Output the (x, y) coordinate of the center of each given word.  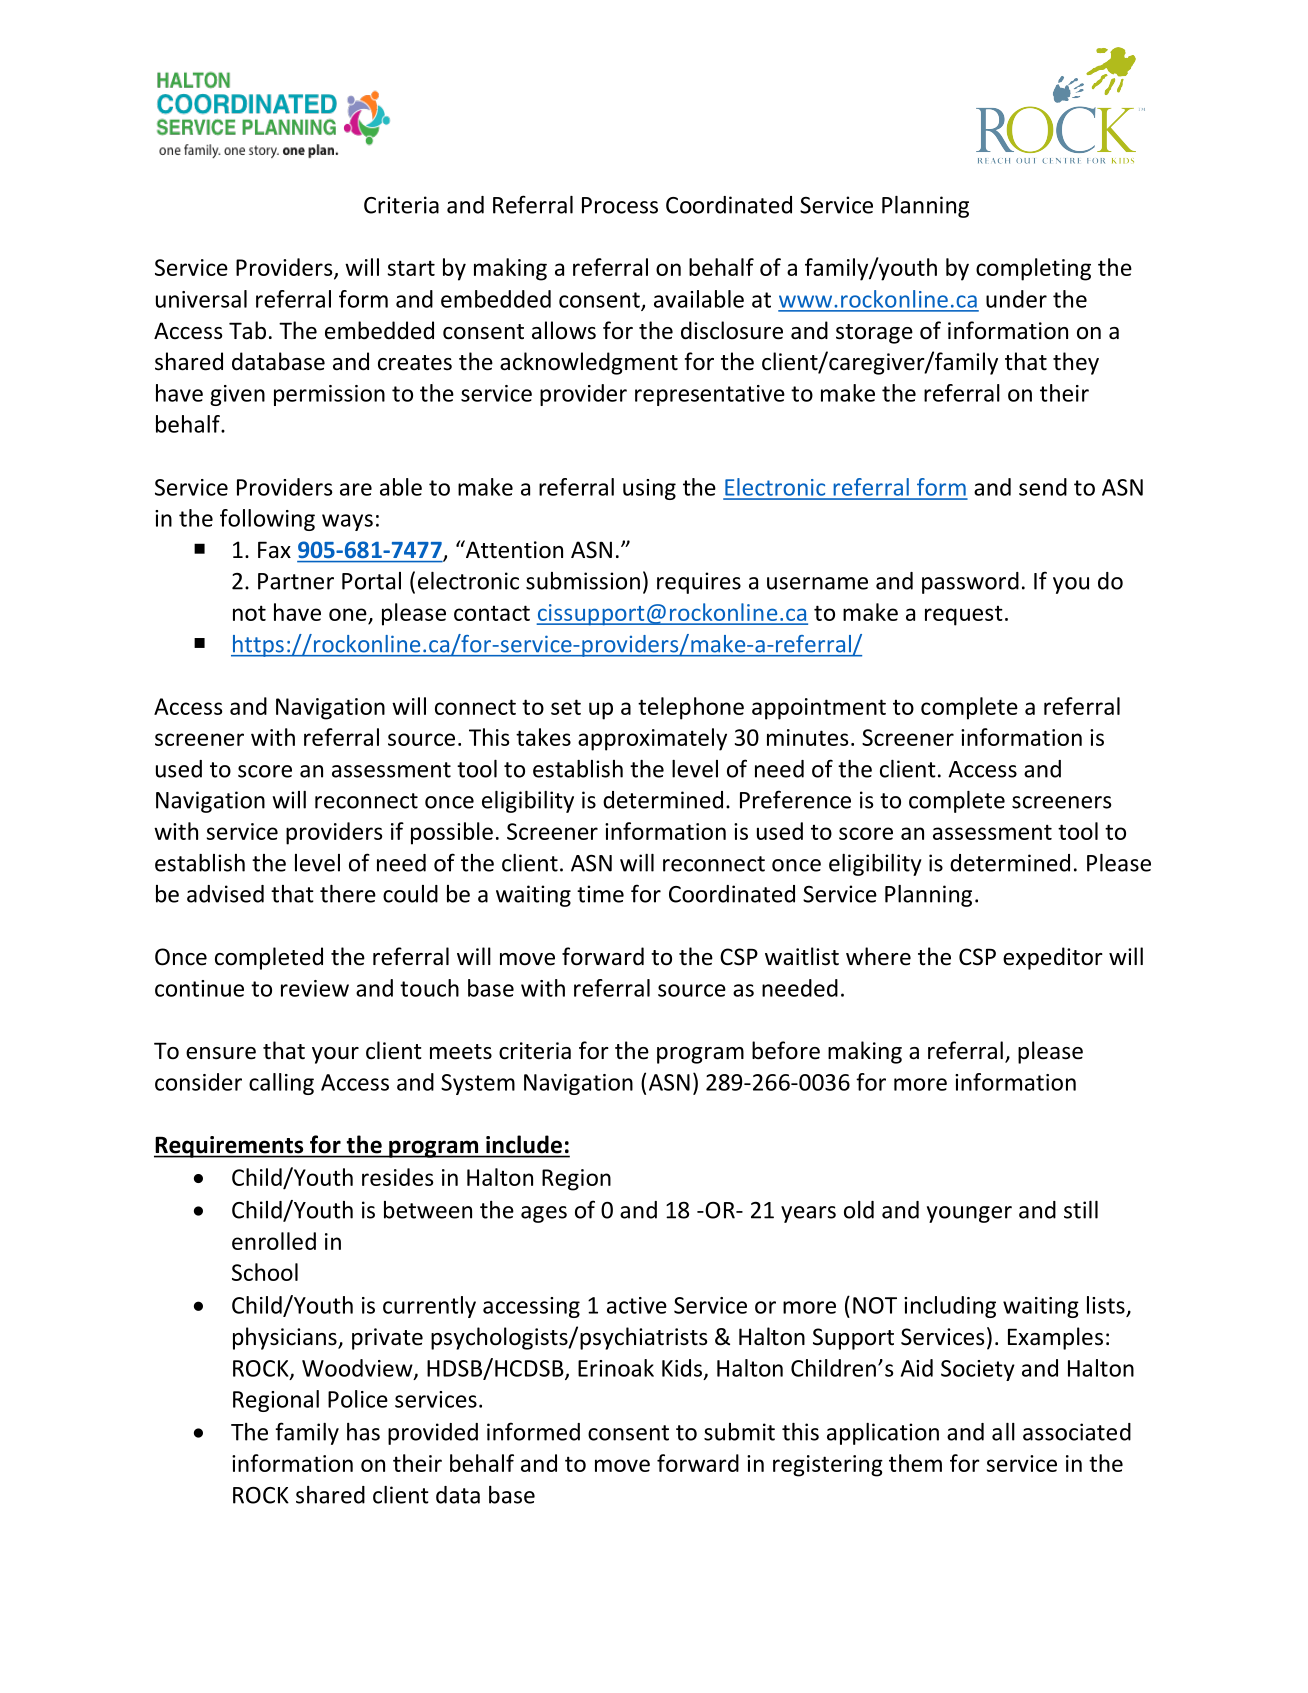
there (348, 894)
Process (620, 205)
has (363, 1432)
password (970, 583)
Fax (274, 549)
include (524, 1144)
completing (1033, 269)
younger (969, 1214)
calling (281, 1084)
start (411, 268)
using (649, 489)
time (600, 894)
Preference (795, 799)
